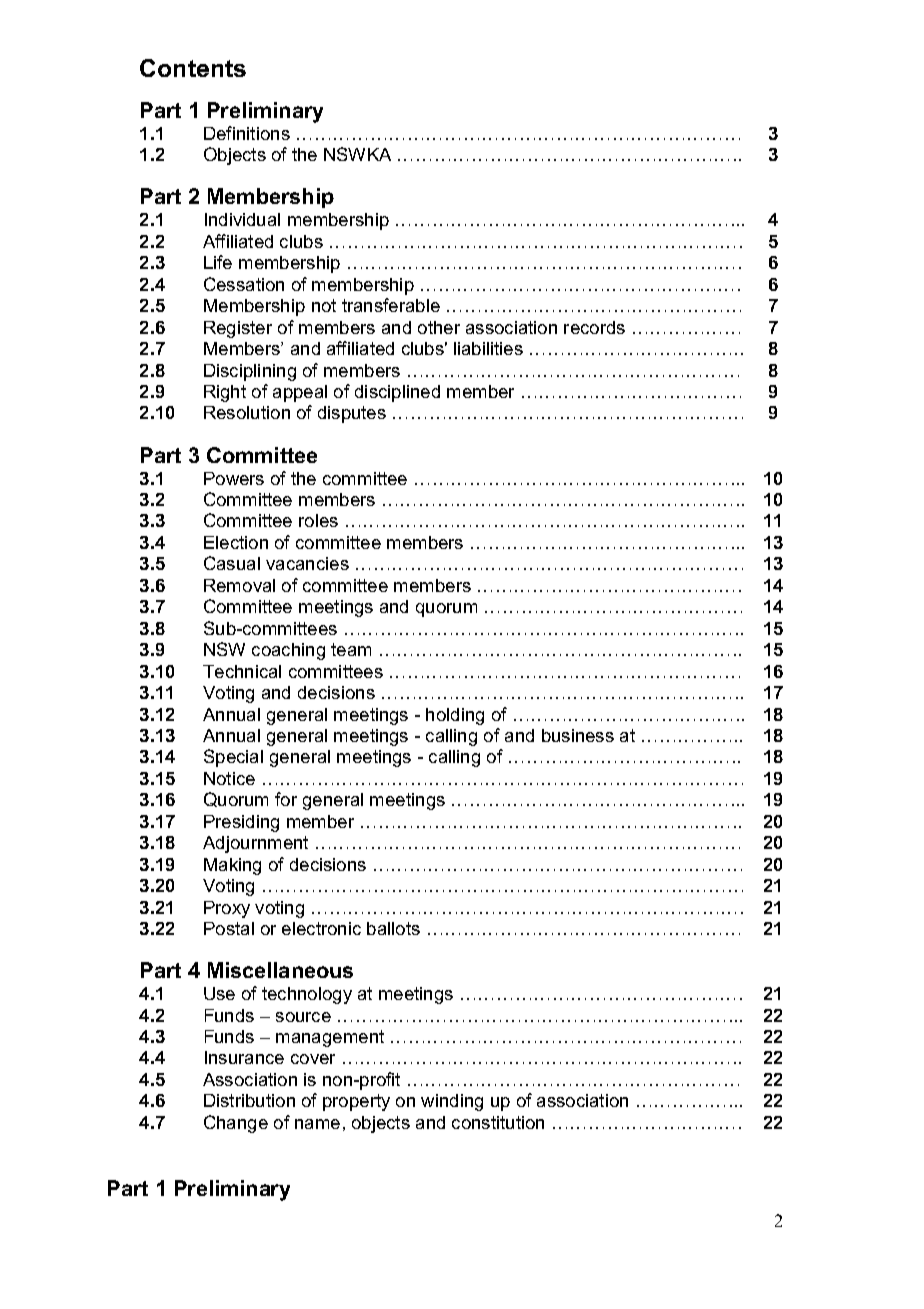 The width and height of the page is (924, 1309). Describe the element at coordinates (391, 305) in the page. I see `transferable` at that location.
